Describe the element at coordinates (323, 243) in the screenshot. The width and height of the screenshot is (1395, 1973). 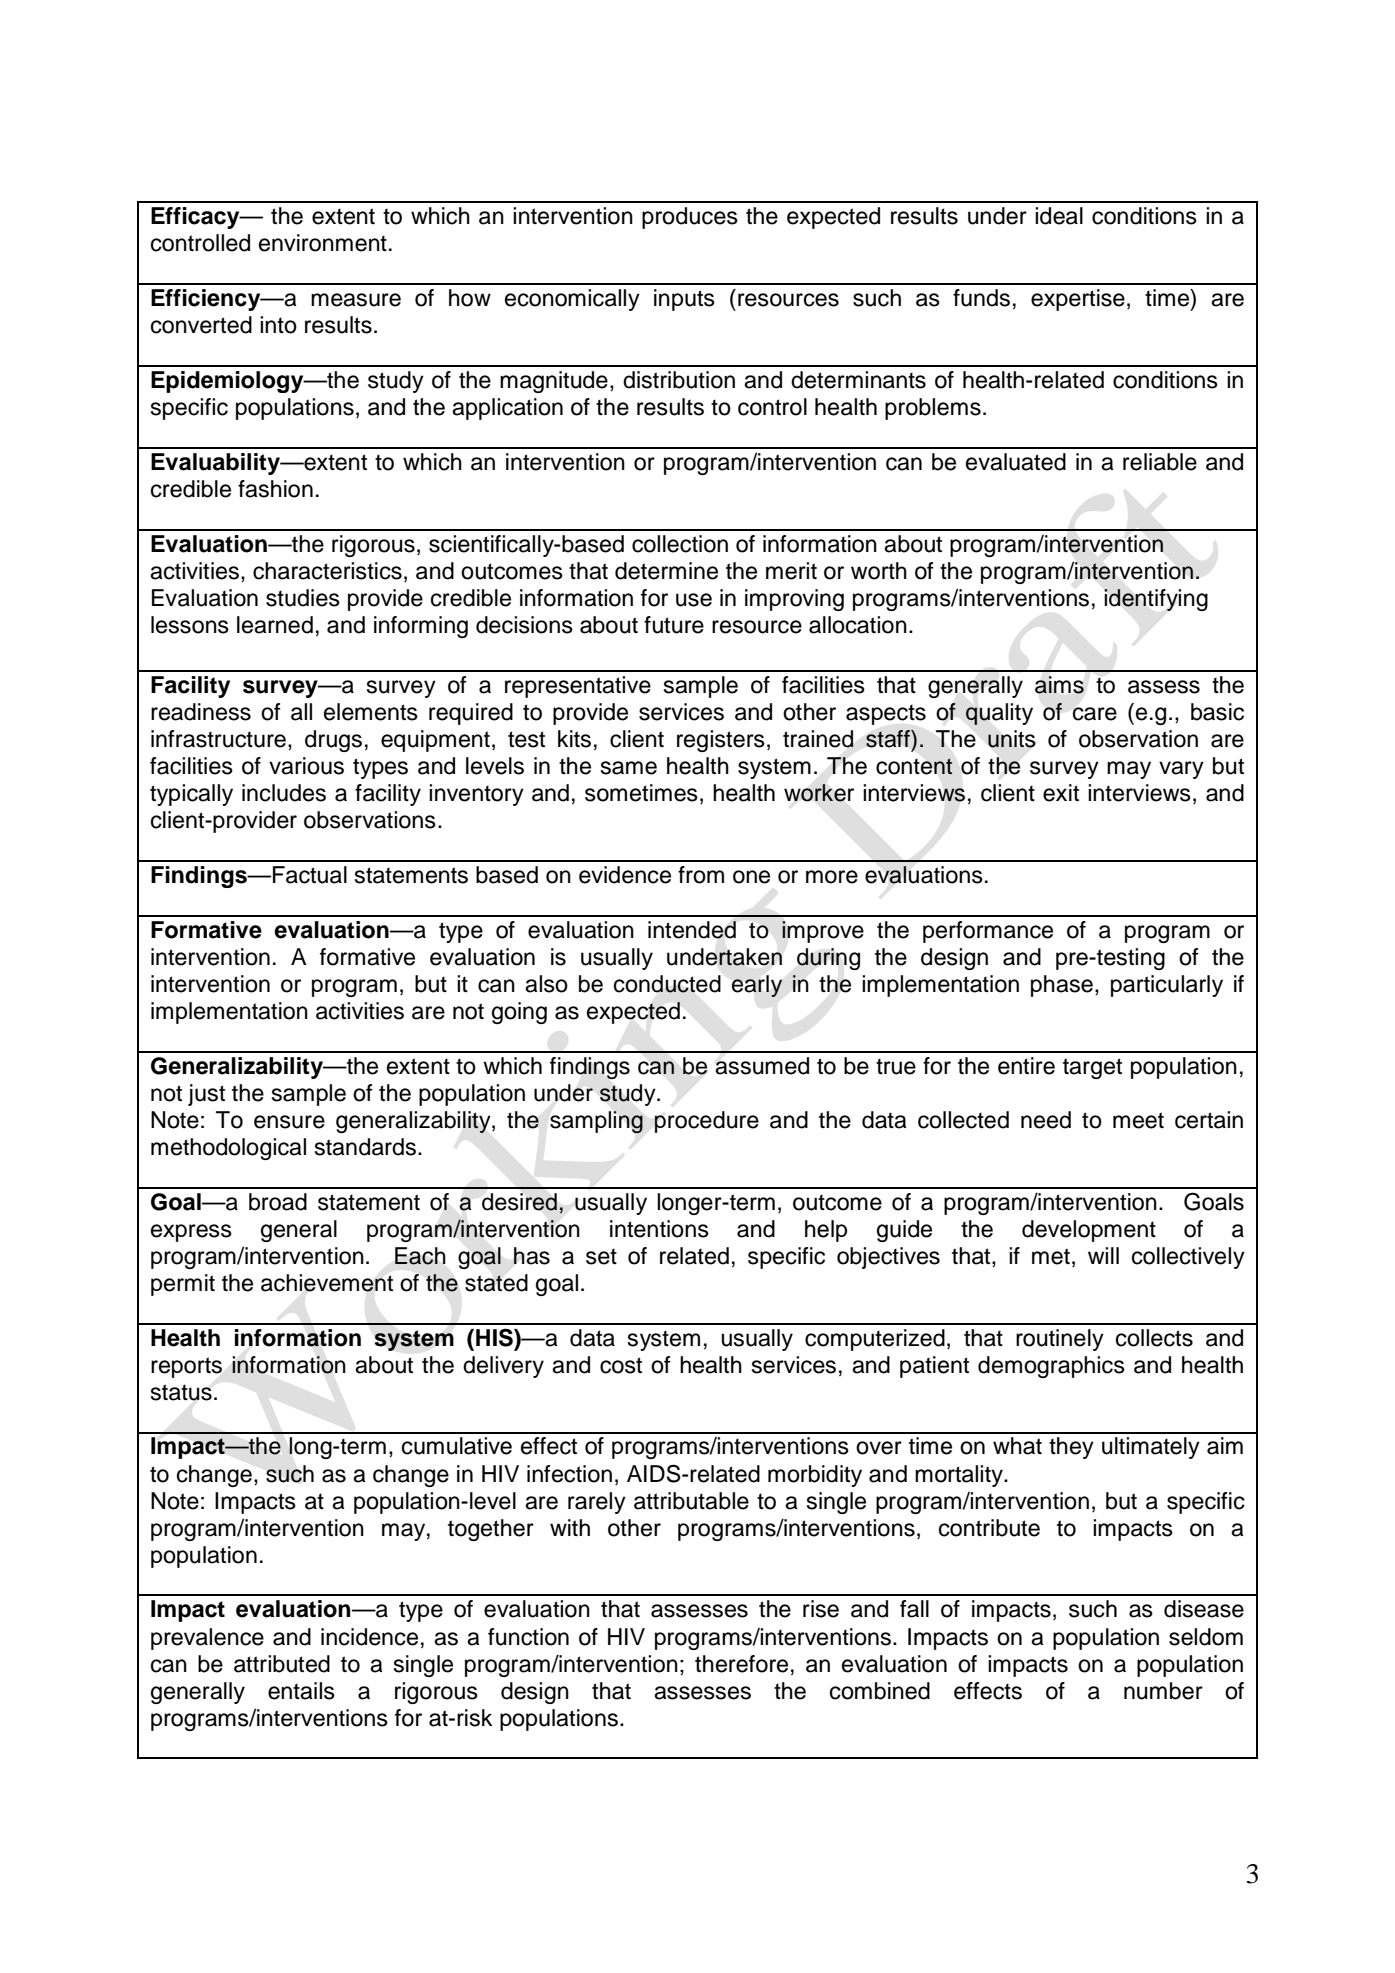
I see `environment` at that location.
